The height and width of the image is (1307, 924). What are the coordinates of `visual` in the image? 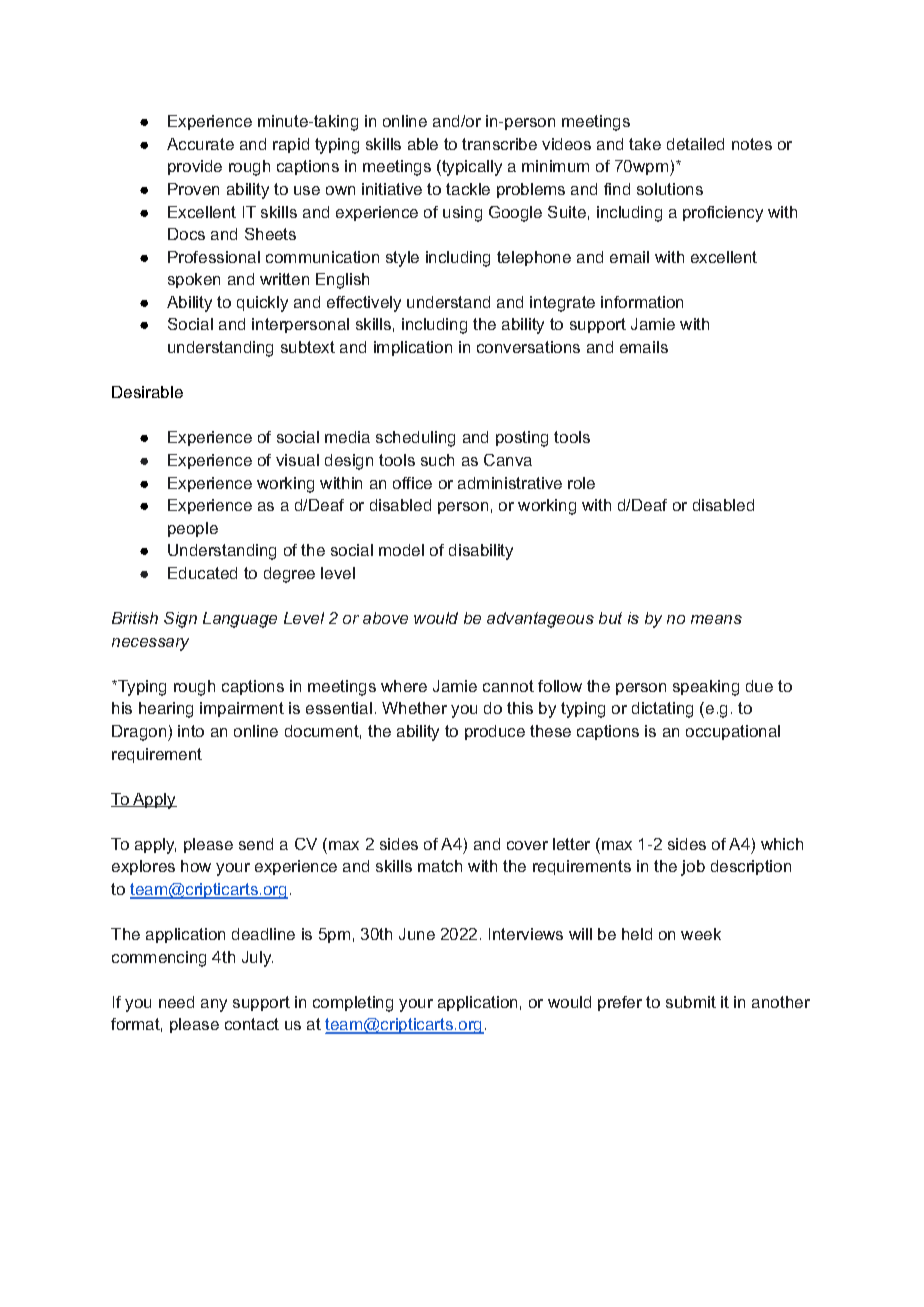 It's located at (297, 460).
